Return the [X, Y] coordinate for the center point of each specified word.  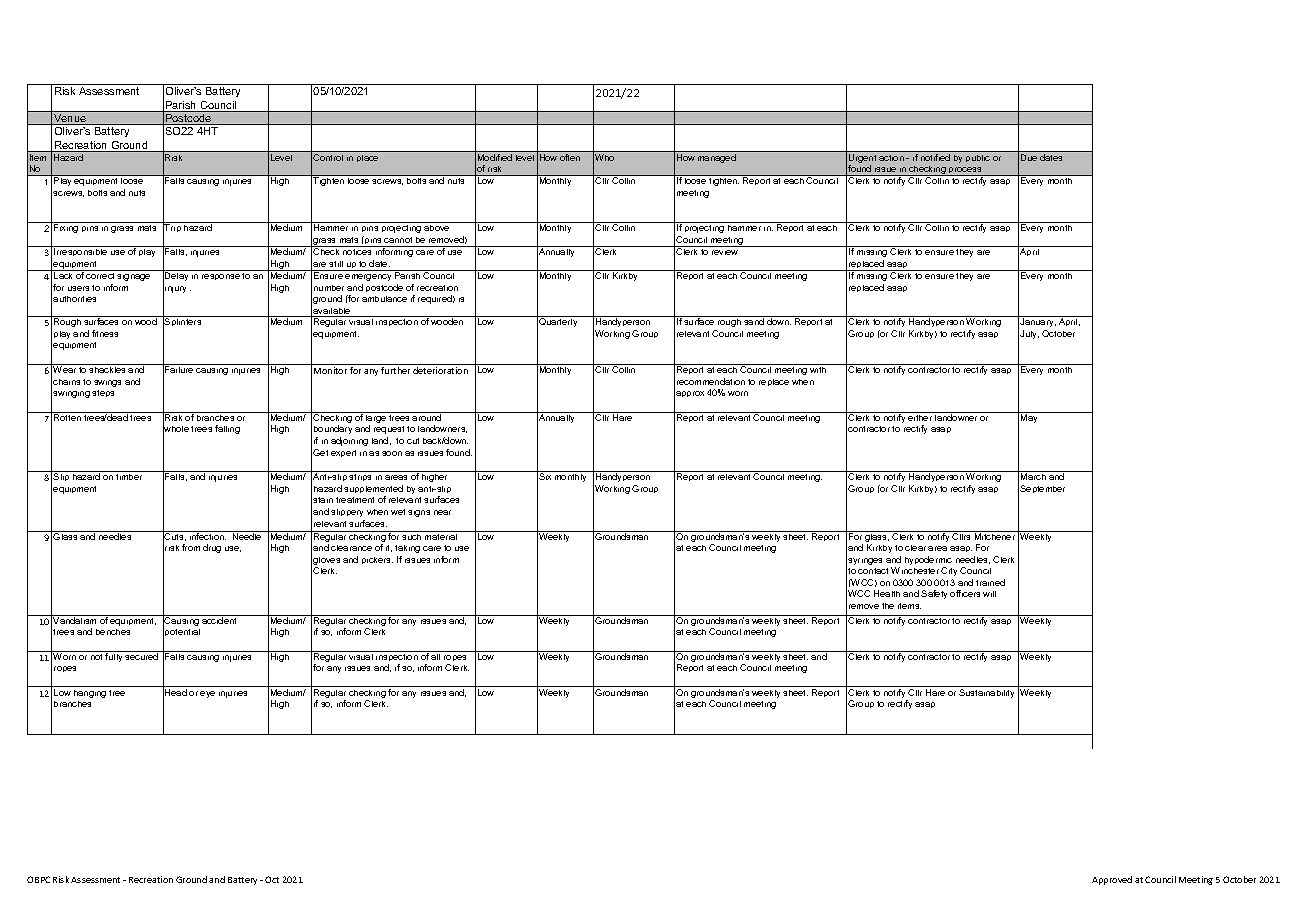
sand [754, 321]
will [989, 594]
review [725, 252]
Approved [1112, 880]
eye [207, 694]
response [221, 277]
